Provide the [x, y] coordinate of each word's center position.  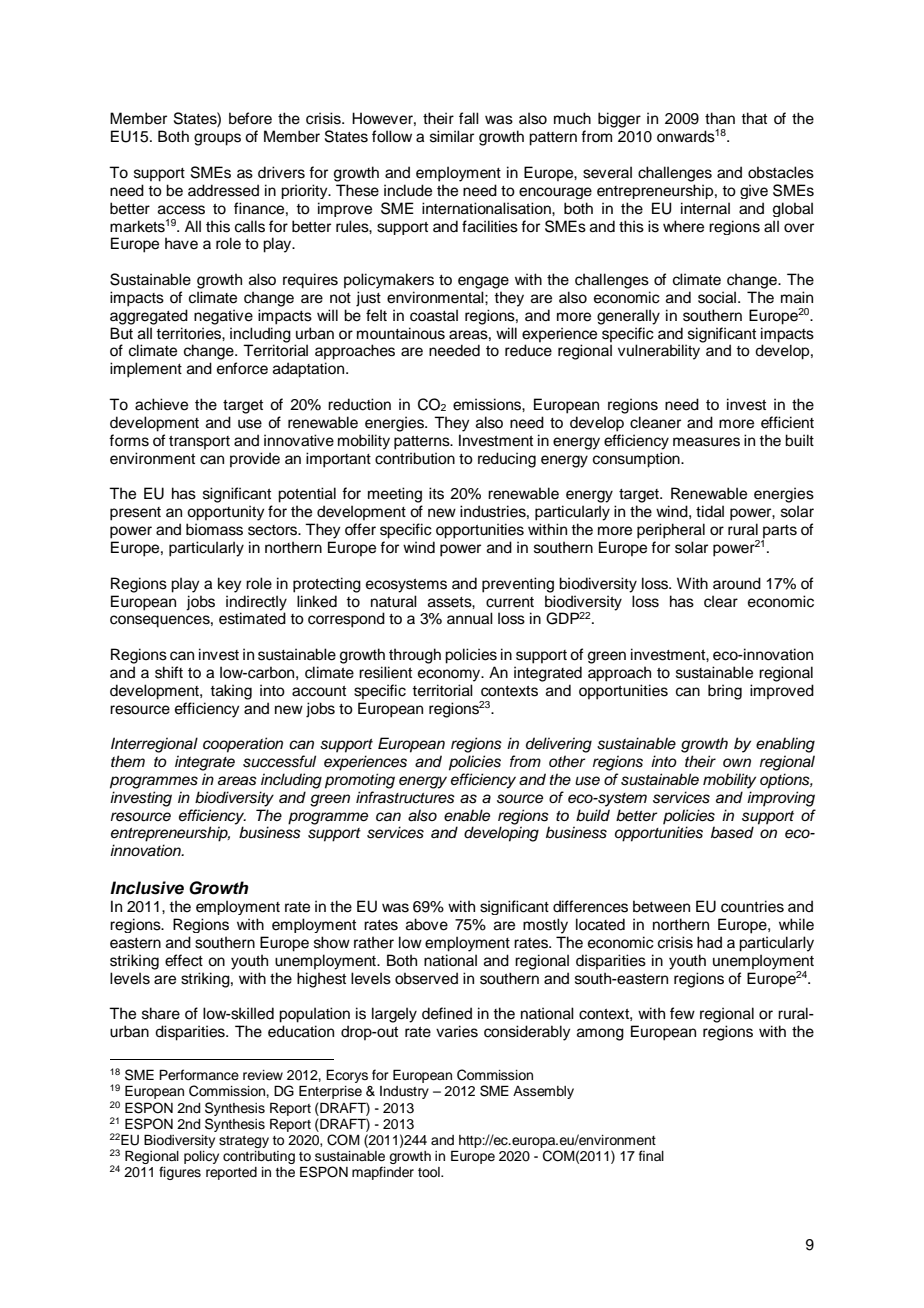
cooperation [243, 745]
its [436, 493]
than [720, 118]
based [732, 832]
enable [467, 815]
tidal [710, 511]
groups [217, 139]
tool [430, 1172]
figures [180, 1173]
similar [452, 136]
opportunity [226, 513]
